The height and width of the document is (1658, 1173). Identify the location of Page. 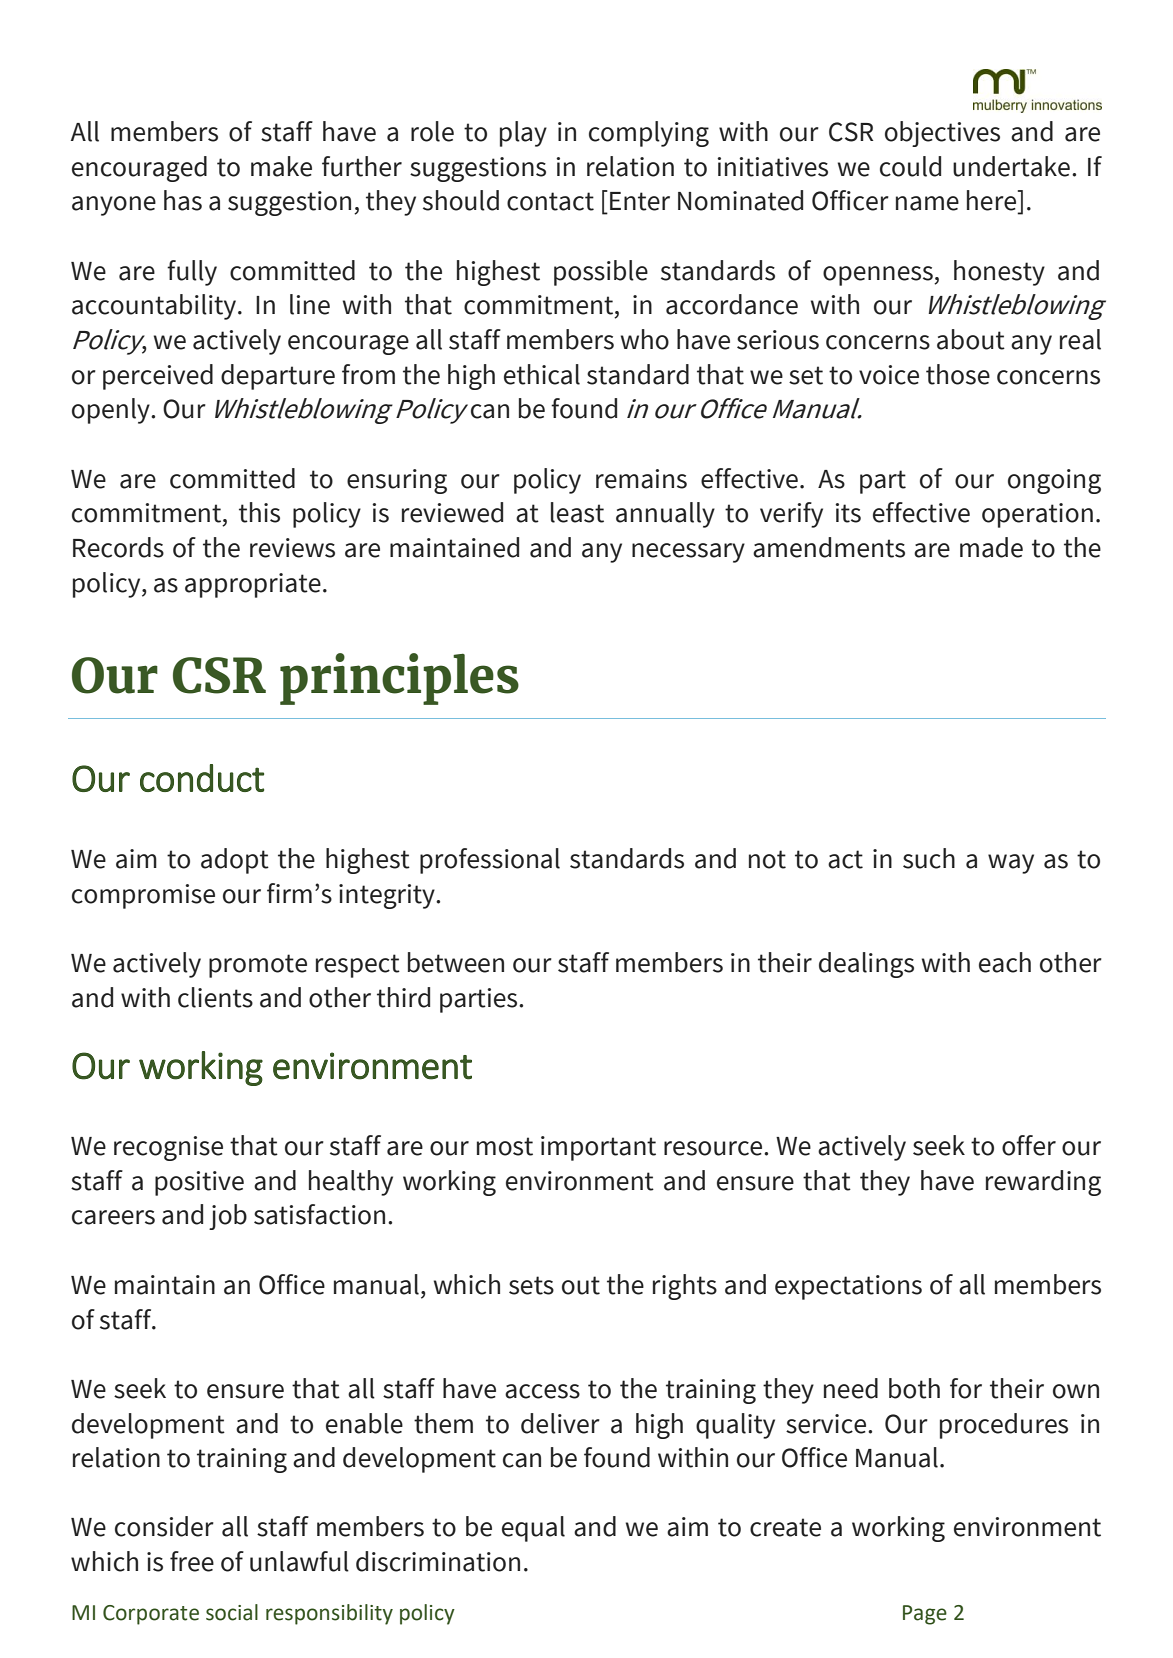
(925, 1615).
